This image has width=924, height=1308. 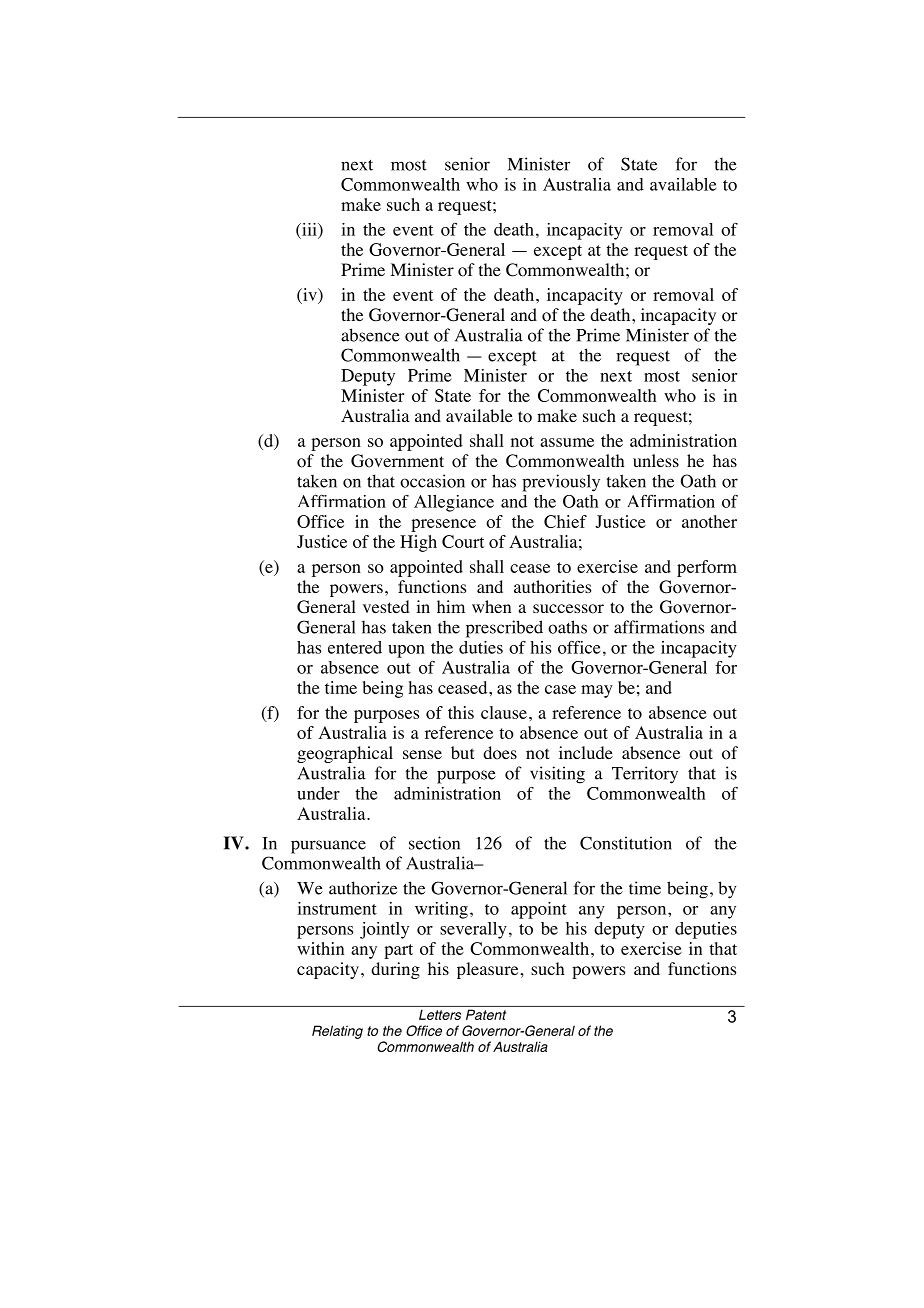 What do you see at coordinates (709, 521) in the image?
I see `another` at bounding box center [709, 521].
